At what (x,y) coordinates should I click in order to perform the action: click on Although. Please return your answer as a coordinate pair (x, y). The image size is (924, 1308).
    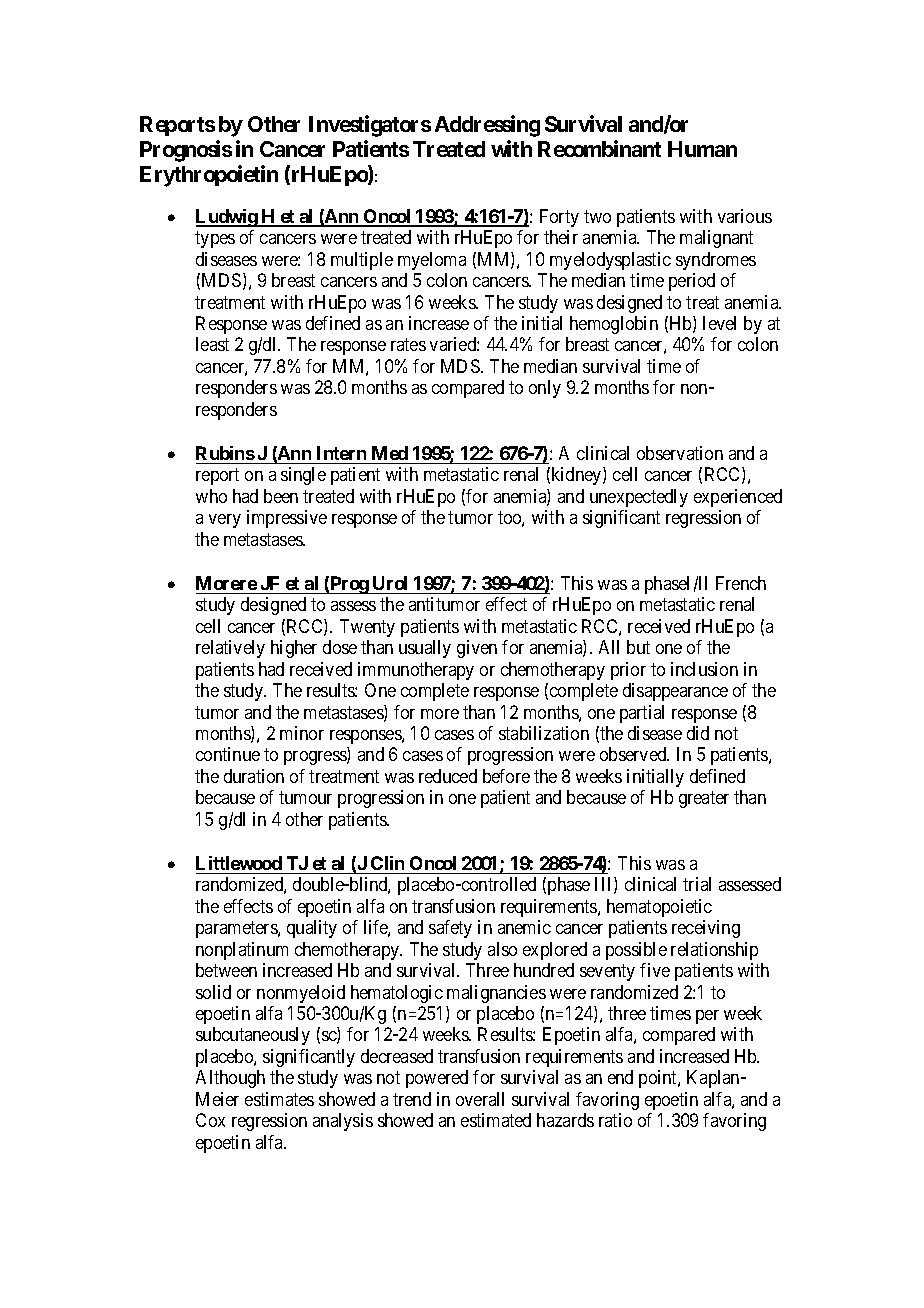
    Looking at the image, I should click on (230, 1079).
